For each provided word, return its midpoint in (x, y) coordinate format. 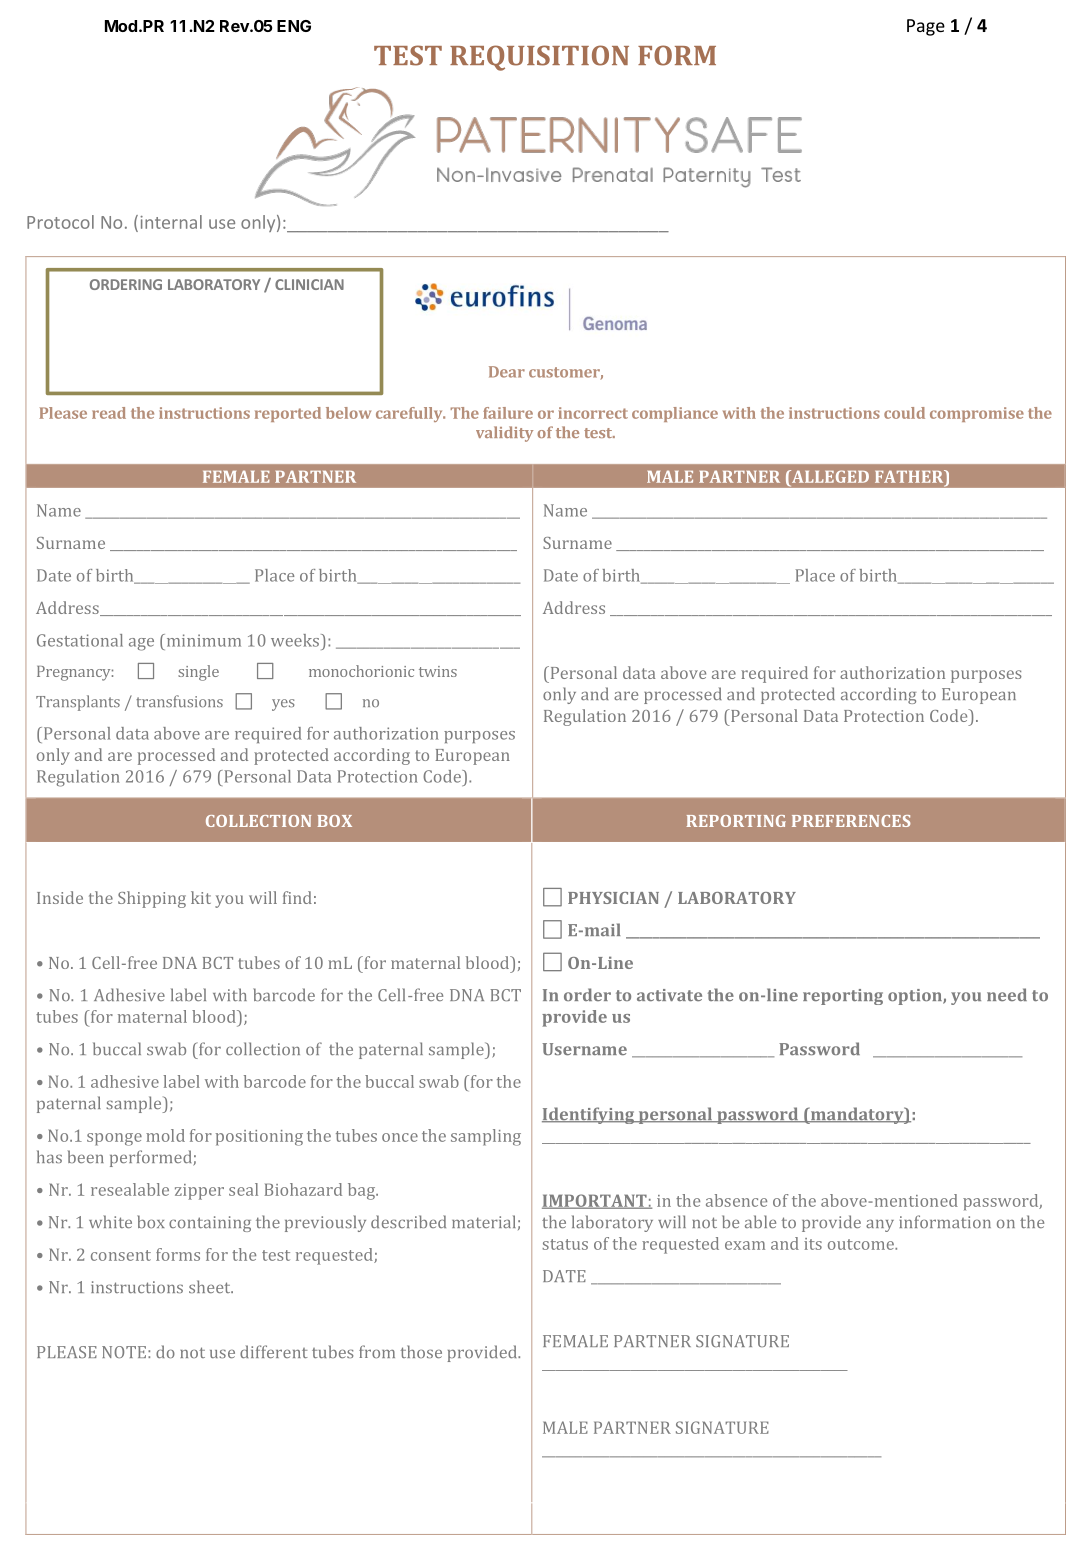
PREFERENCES (851, 821)
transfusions (179, 701)
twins (438, 671)
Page (926, 27)
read (109, 413)
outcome (862, 1244)
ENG (294, 26)
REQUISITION (539, 58)
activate (669, 995)
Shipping (152, 899)
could (904, 413)
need (1007, 994)
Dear (507, 372)
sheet (211, 1286)
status (565, 1244)
